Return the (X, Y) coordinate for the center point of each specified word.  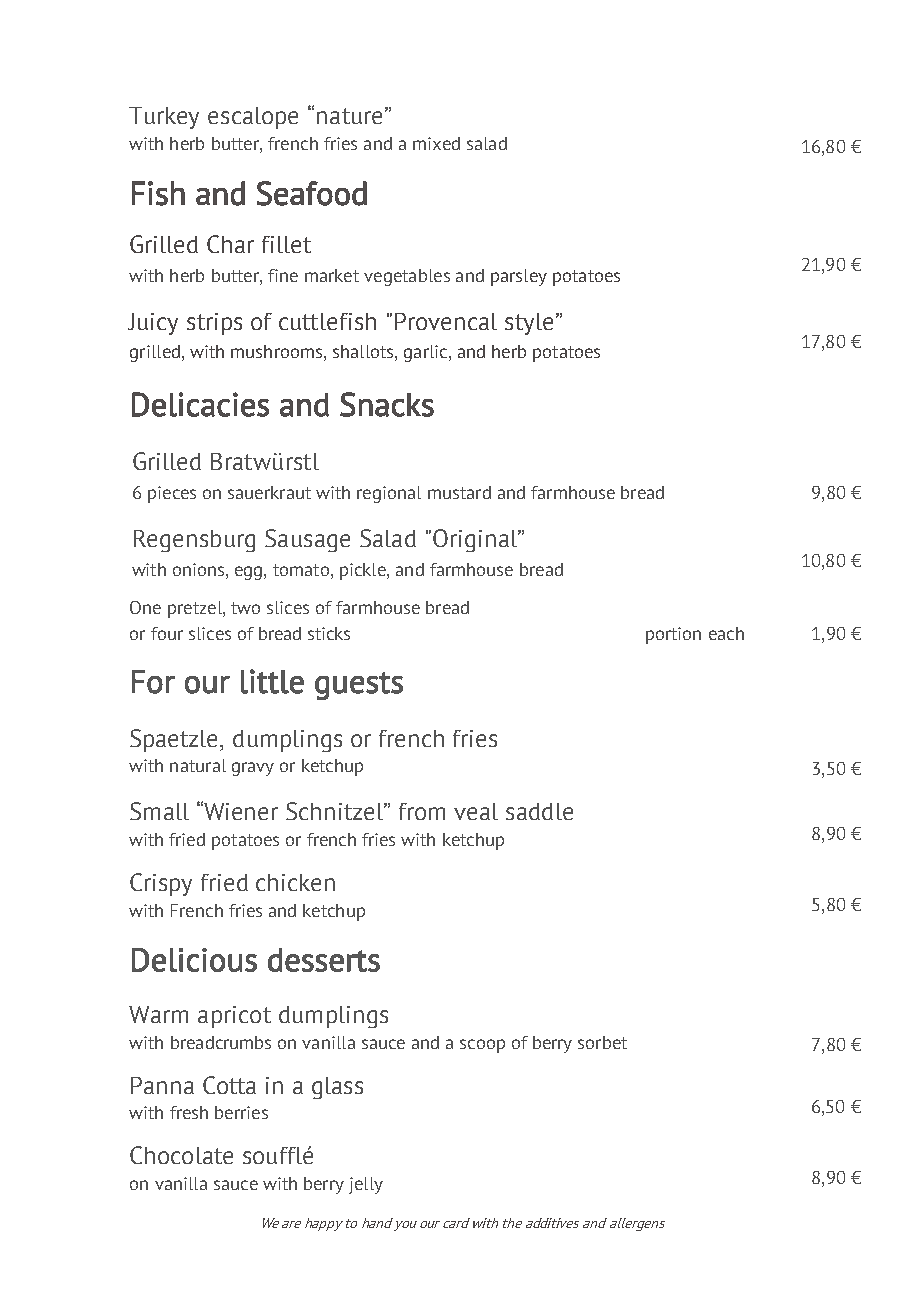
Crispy (161, 884)
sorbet (602, 1042)
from (422, 811)
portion (673, 635)
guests (359, 686)
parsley (519, 277)
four (167, 633)
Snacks (387, 404)
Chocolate (181, 1155)
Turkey (164, 118)
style (529, 324)
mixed (436, 143)
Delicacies (200, 404)
